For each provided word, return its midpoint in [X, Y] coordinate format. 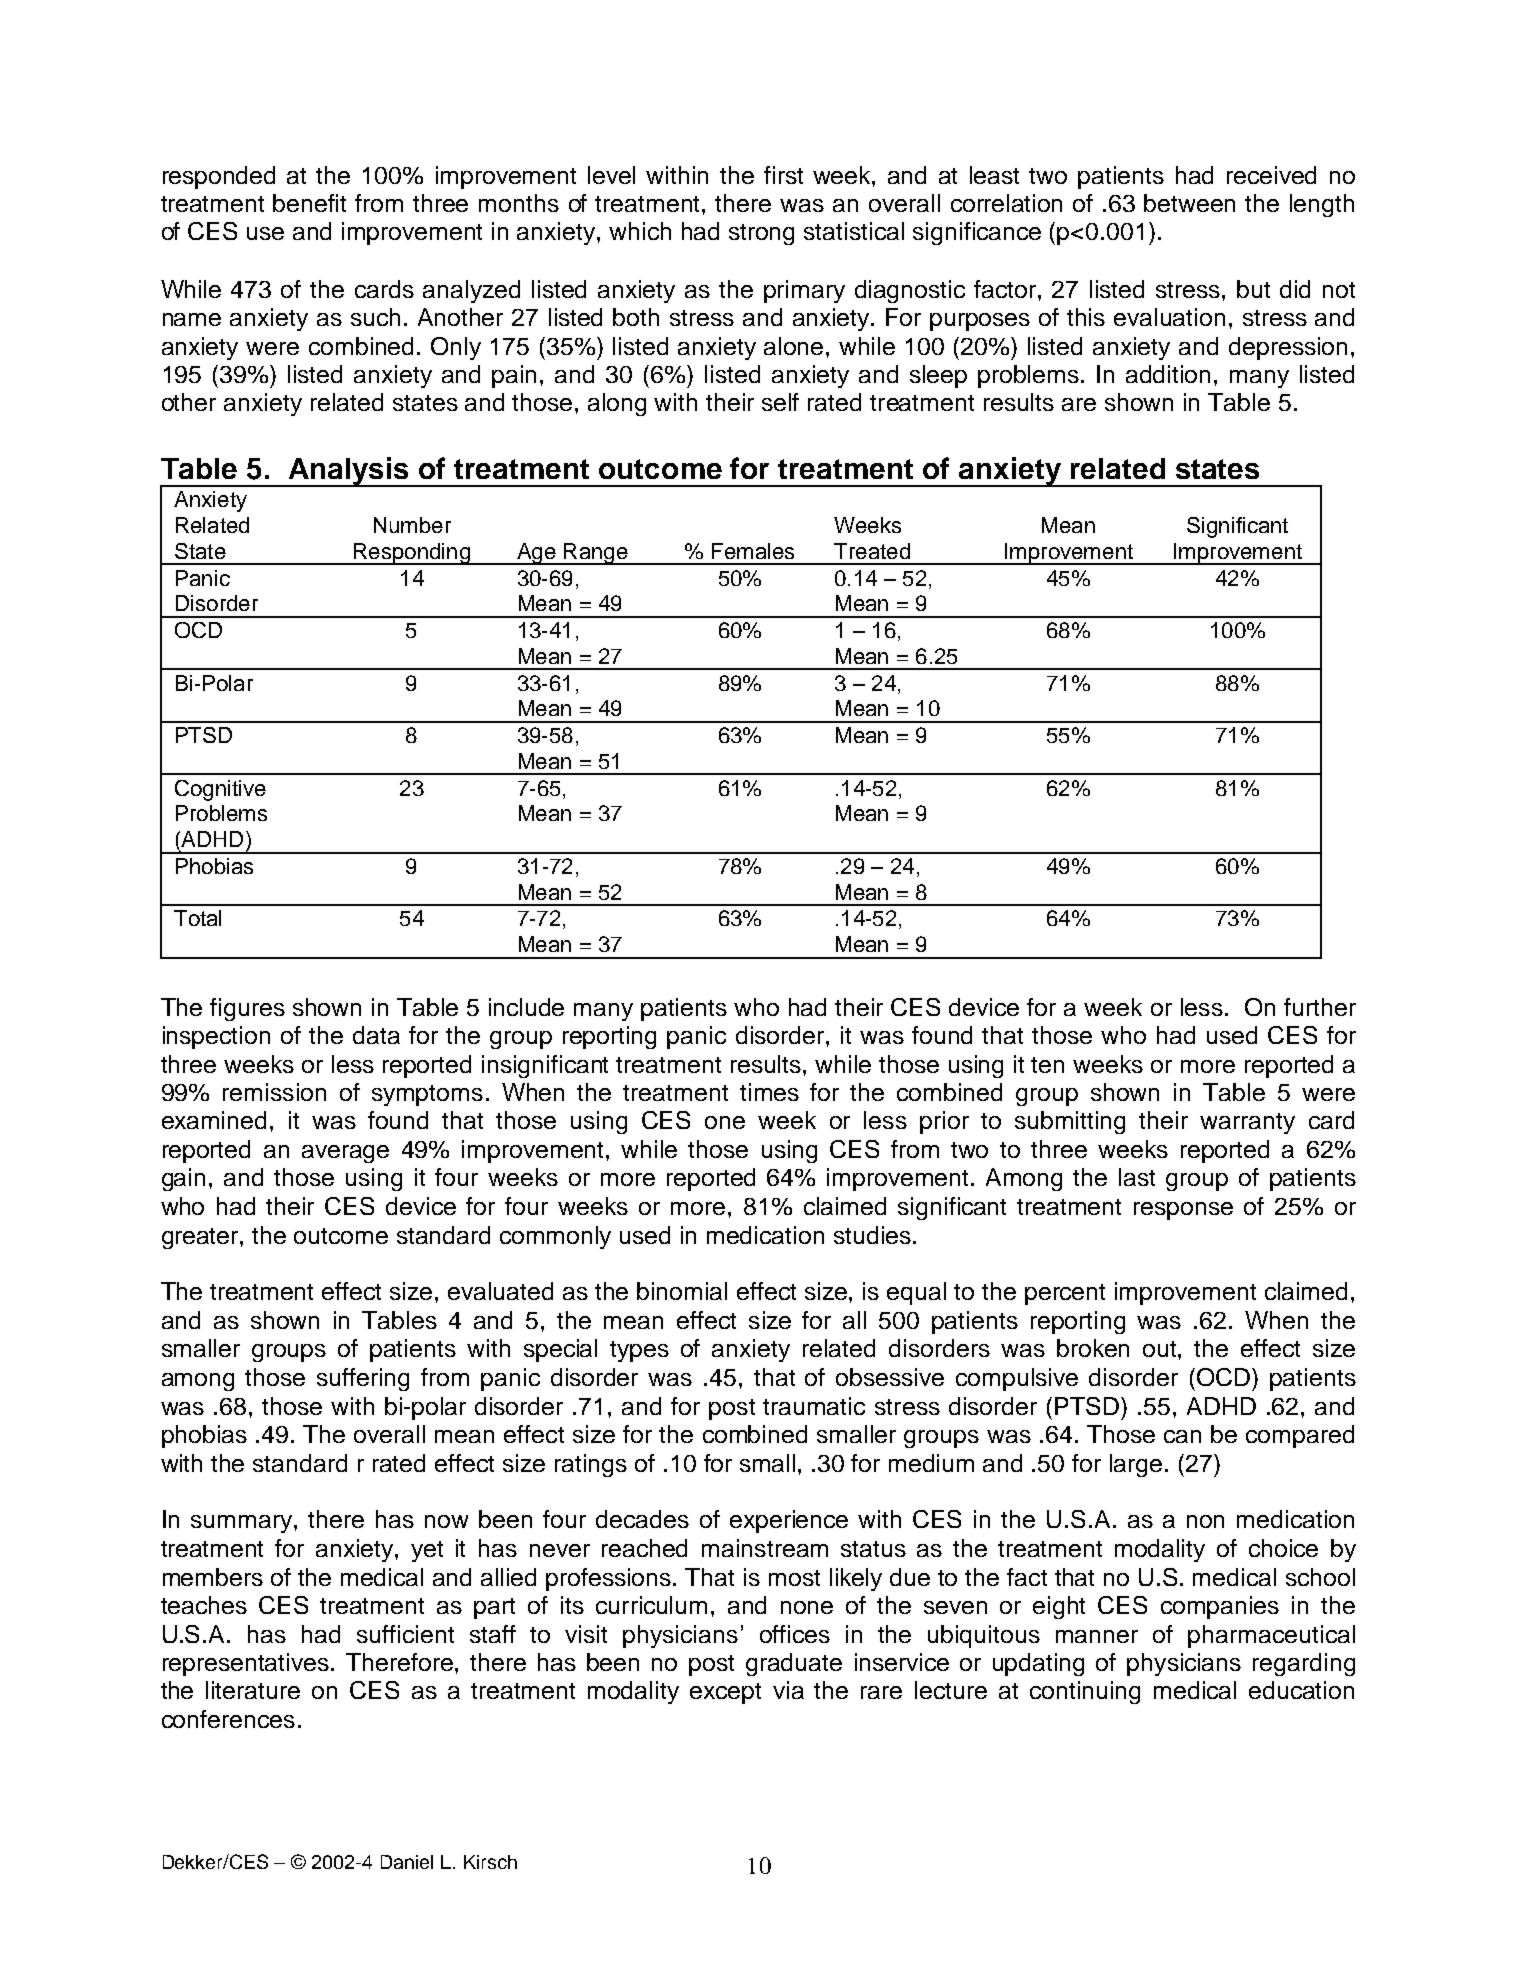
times [769, 1092]
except [725, 1693]
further [1320, 1007]
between [1189, 203]
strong [761, 234]
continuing [1085, 1692]
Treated [872, 551]
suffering [363, 1379]
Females [753, 551]
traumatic [814, 1406]
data [376, 1035]
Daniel [407, 1862]
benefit [309, 203]
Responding [412, 554]
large [1136, 1465]
